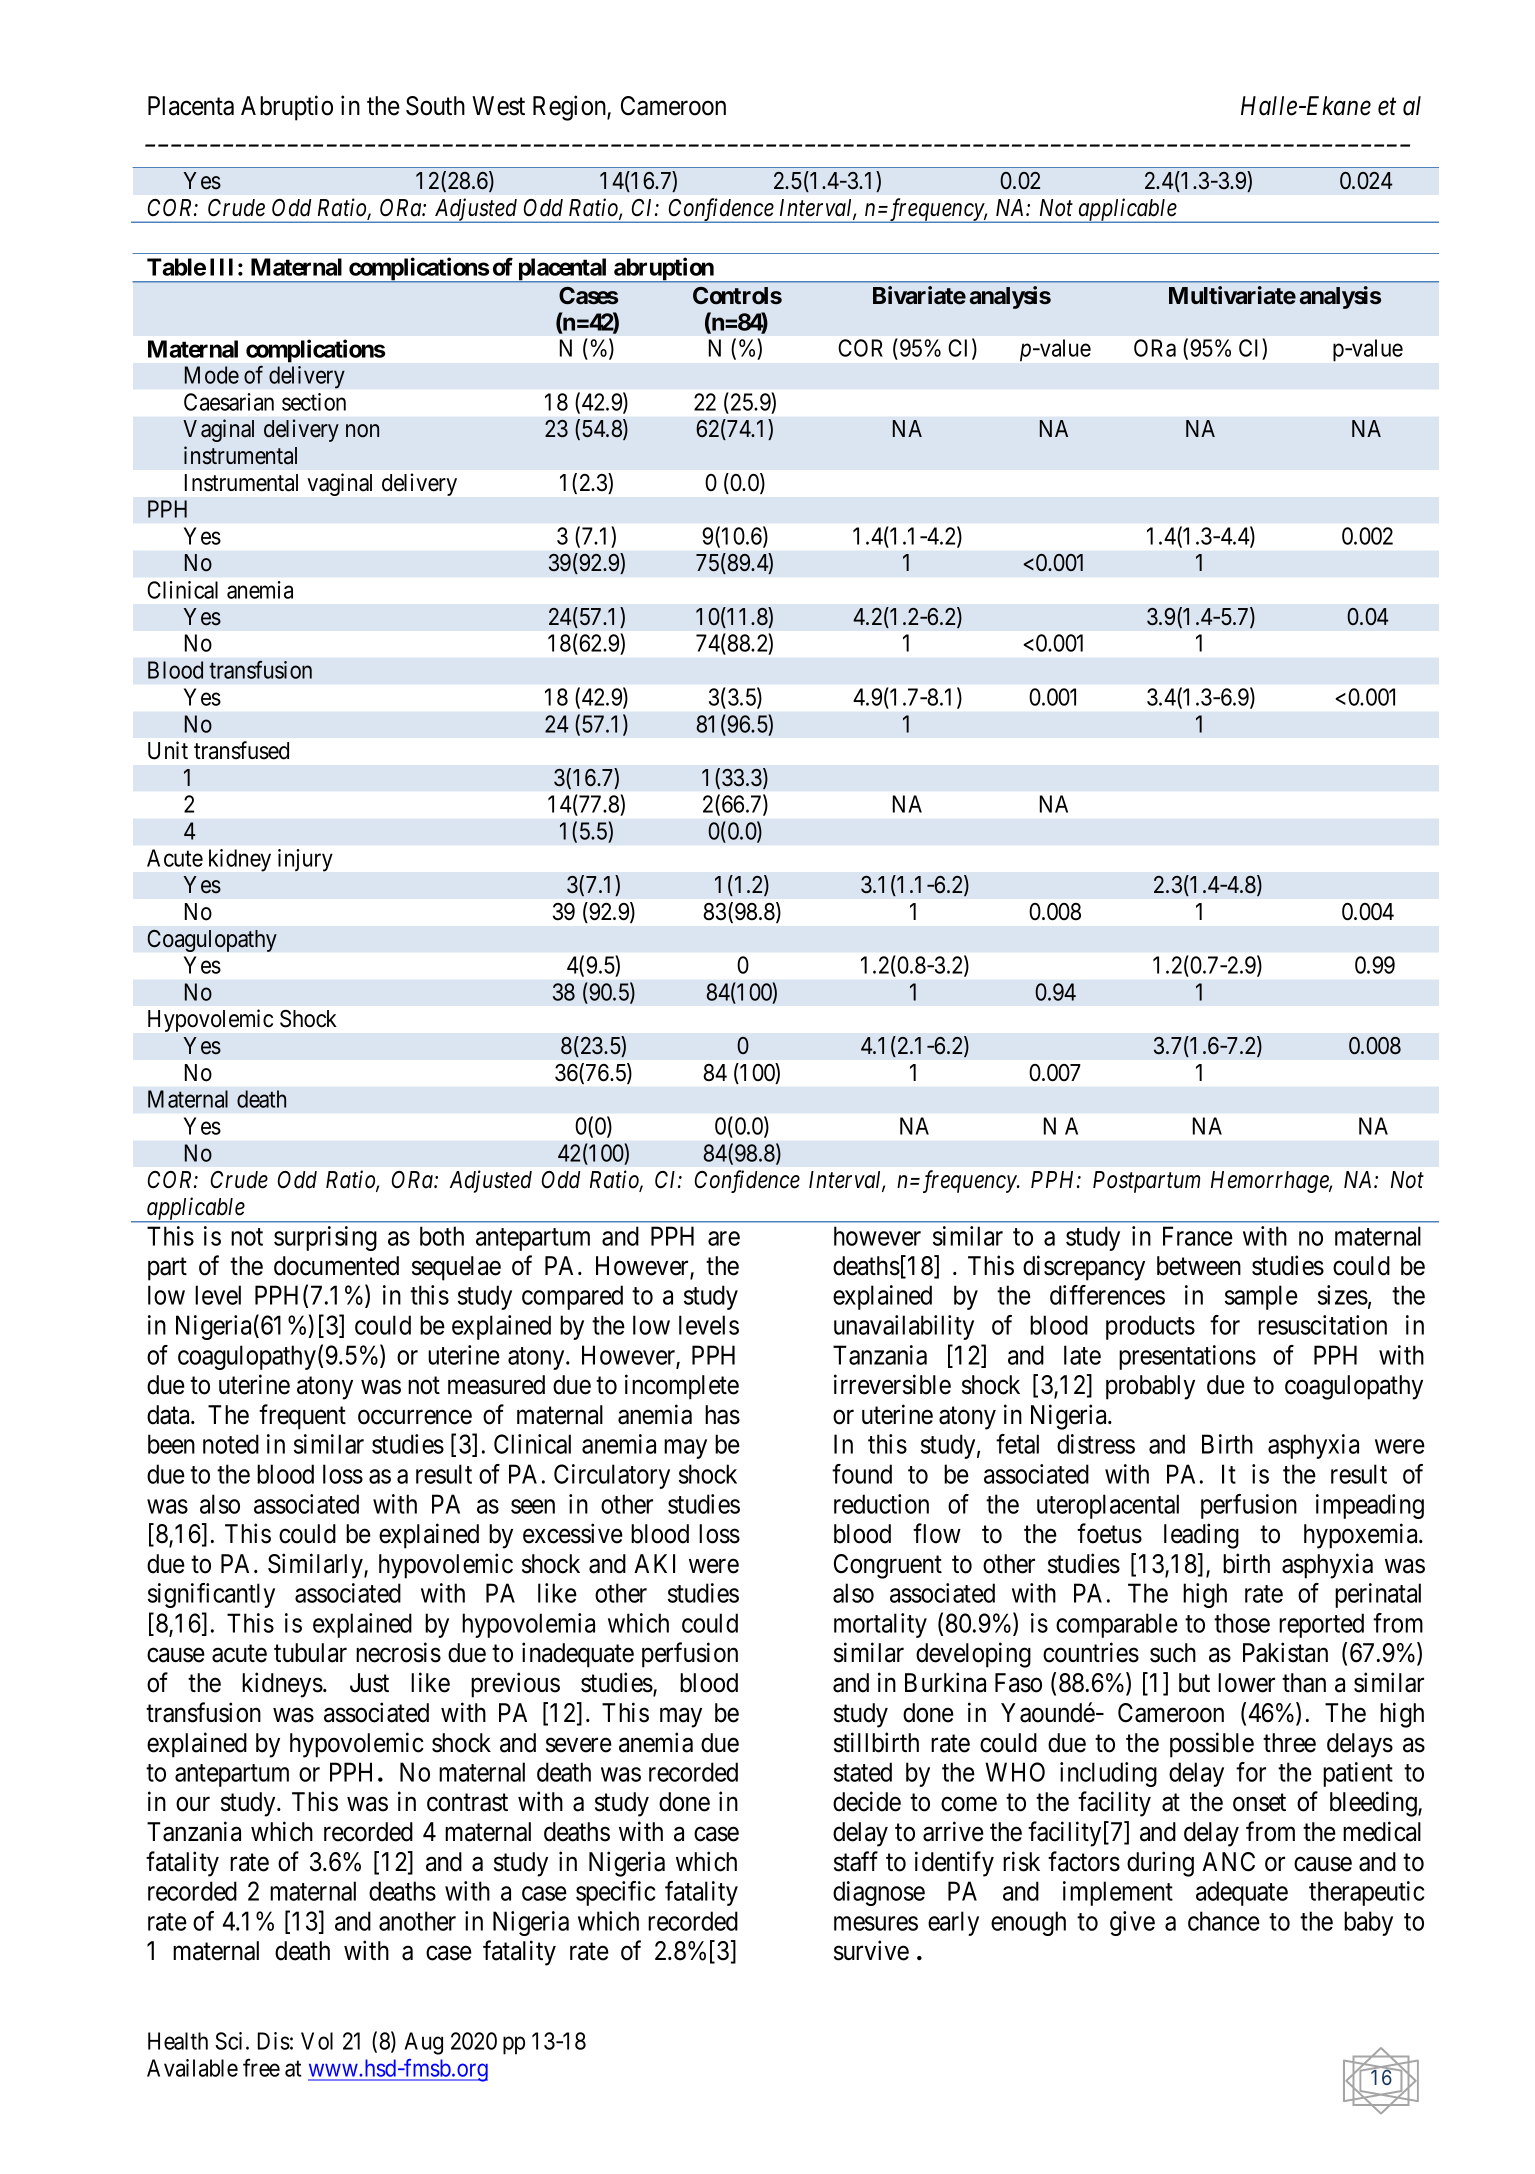 The height and width of the screenshot is (2174, 1535). I want to click on transfused, so click(241, 750).
